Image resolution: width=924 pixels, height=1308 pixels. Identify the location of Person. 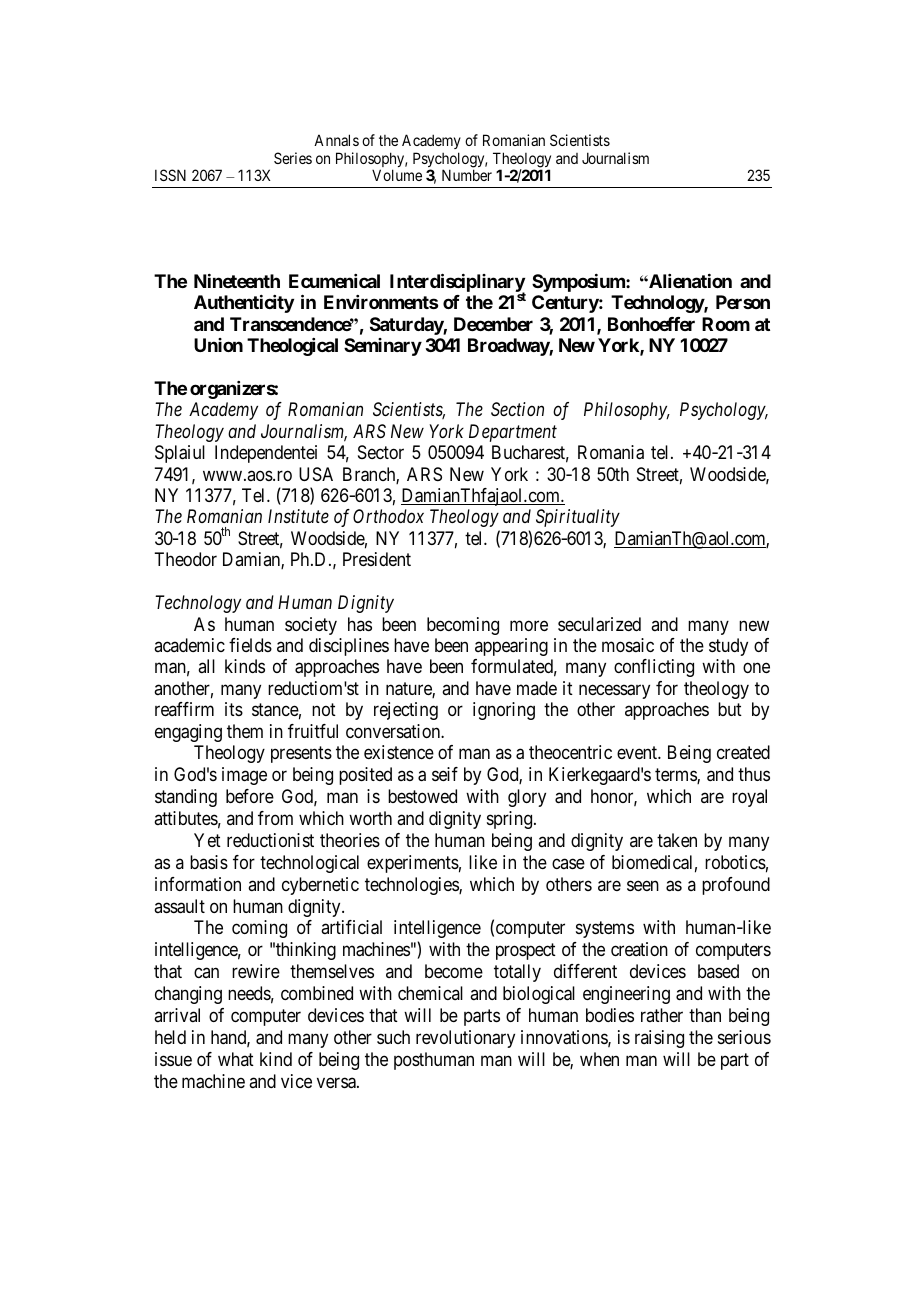
(743, 302).
